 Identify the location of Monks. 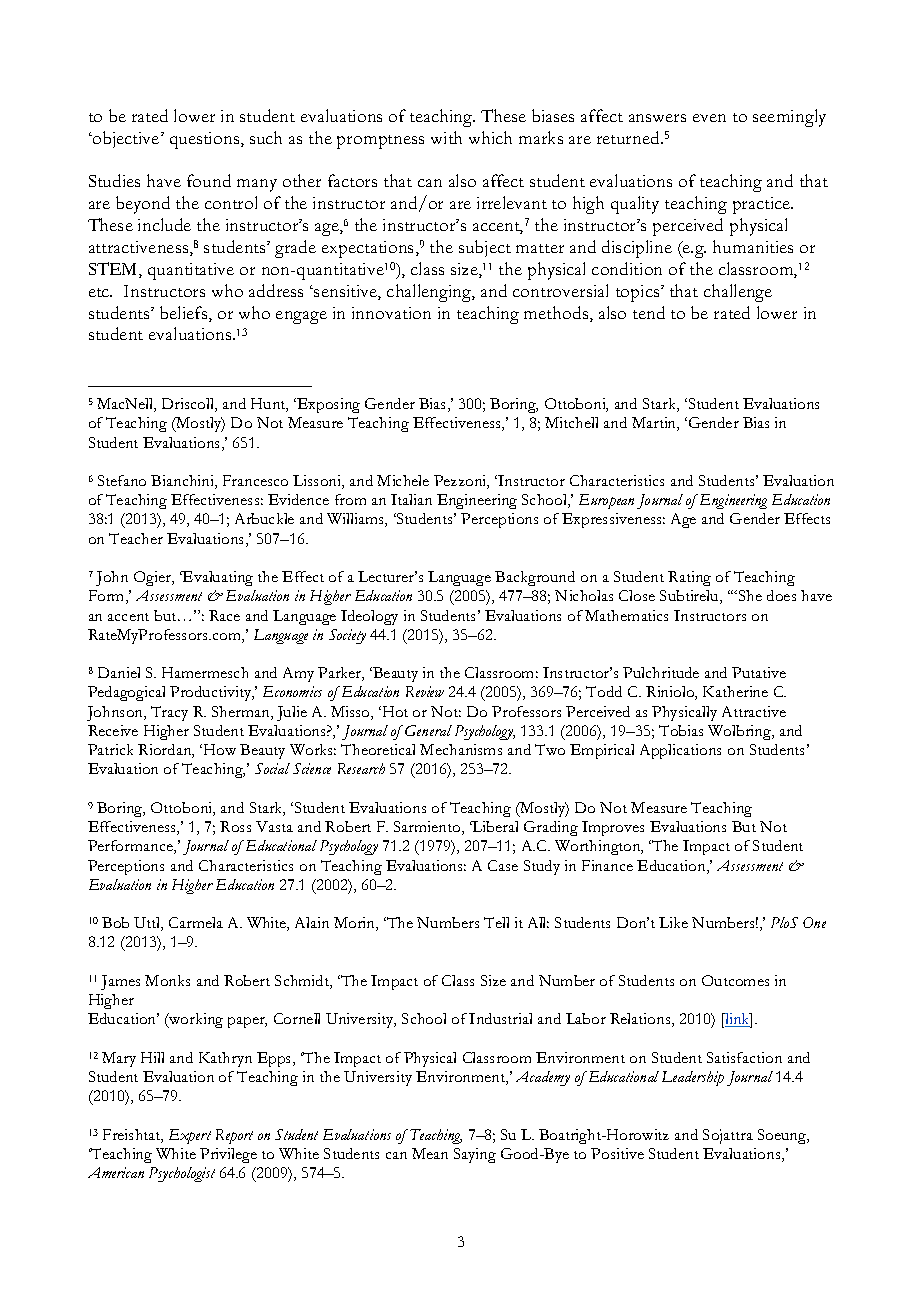
(167, 980).
